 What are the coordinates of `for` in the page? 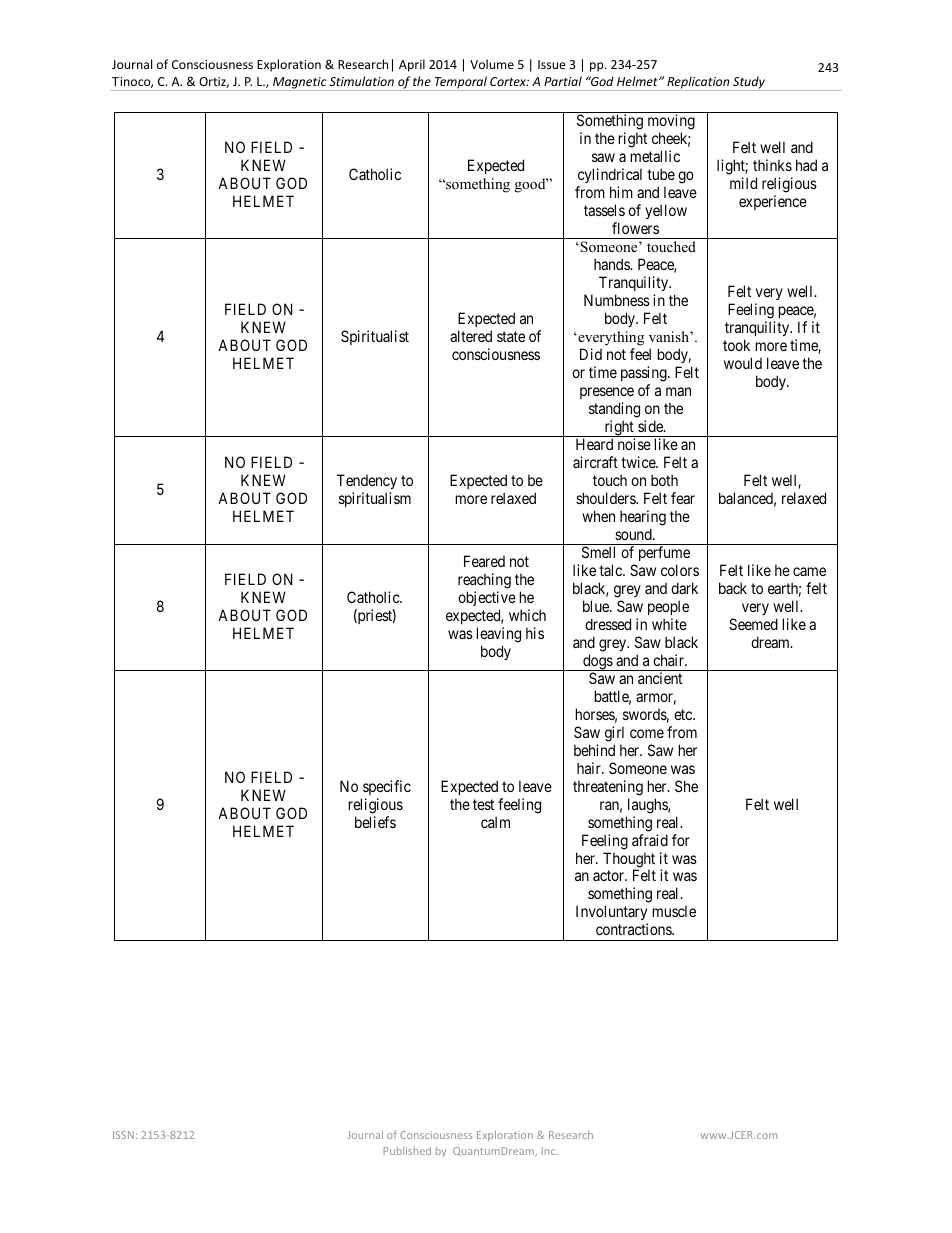 It's located at (681, 840).
